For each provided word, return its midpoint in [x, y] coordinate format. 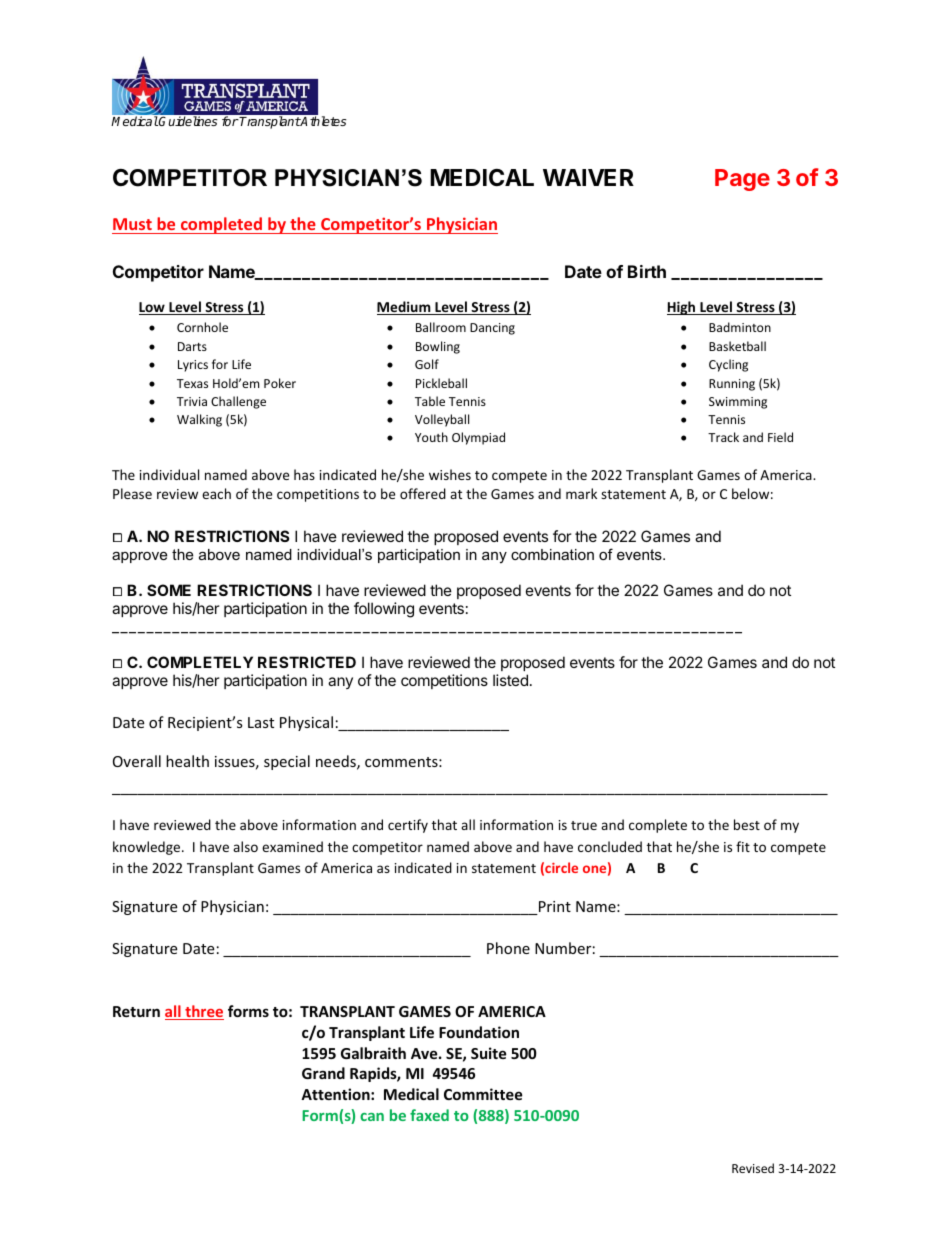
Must [132, 224]
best [747, 824]
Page [742, 180]
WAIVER [588, 177]
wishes [450, 474]
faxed [429, 1115]
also [245, 846]
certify [408, 826]
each [216, 493]
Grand [323, 1073]
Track [723, 437]
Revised [753, 1168]
